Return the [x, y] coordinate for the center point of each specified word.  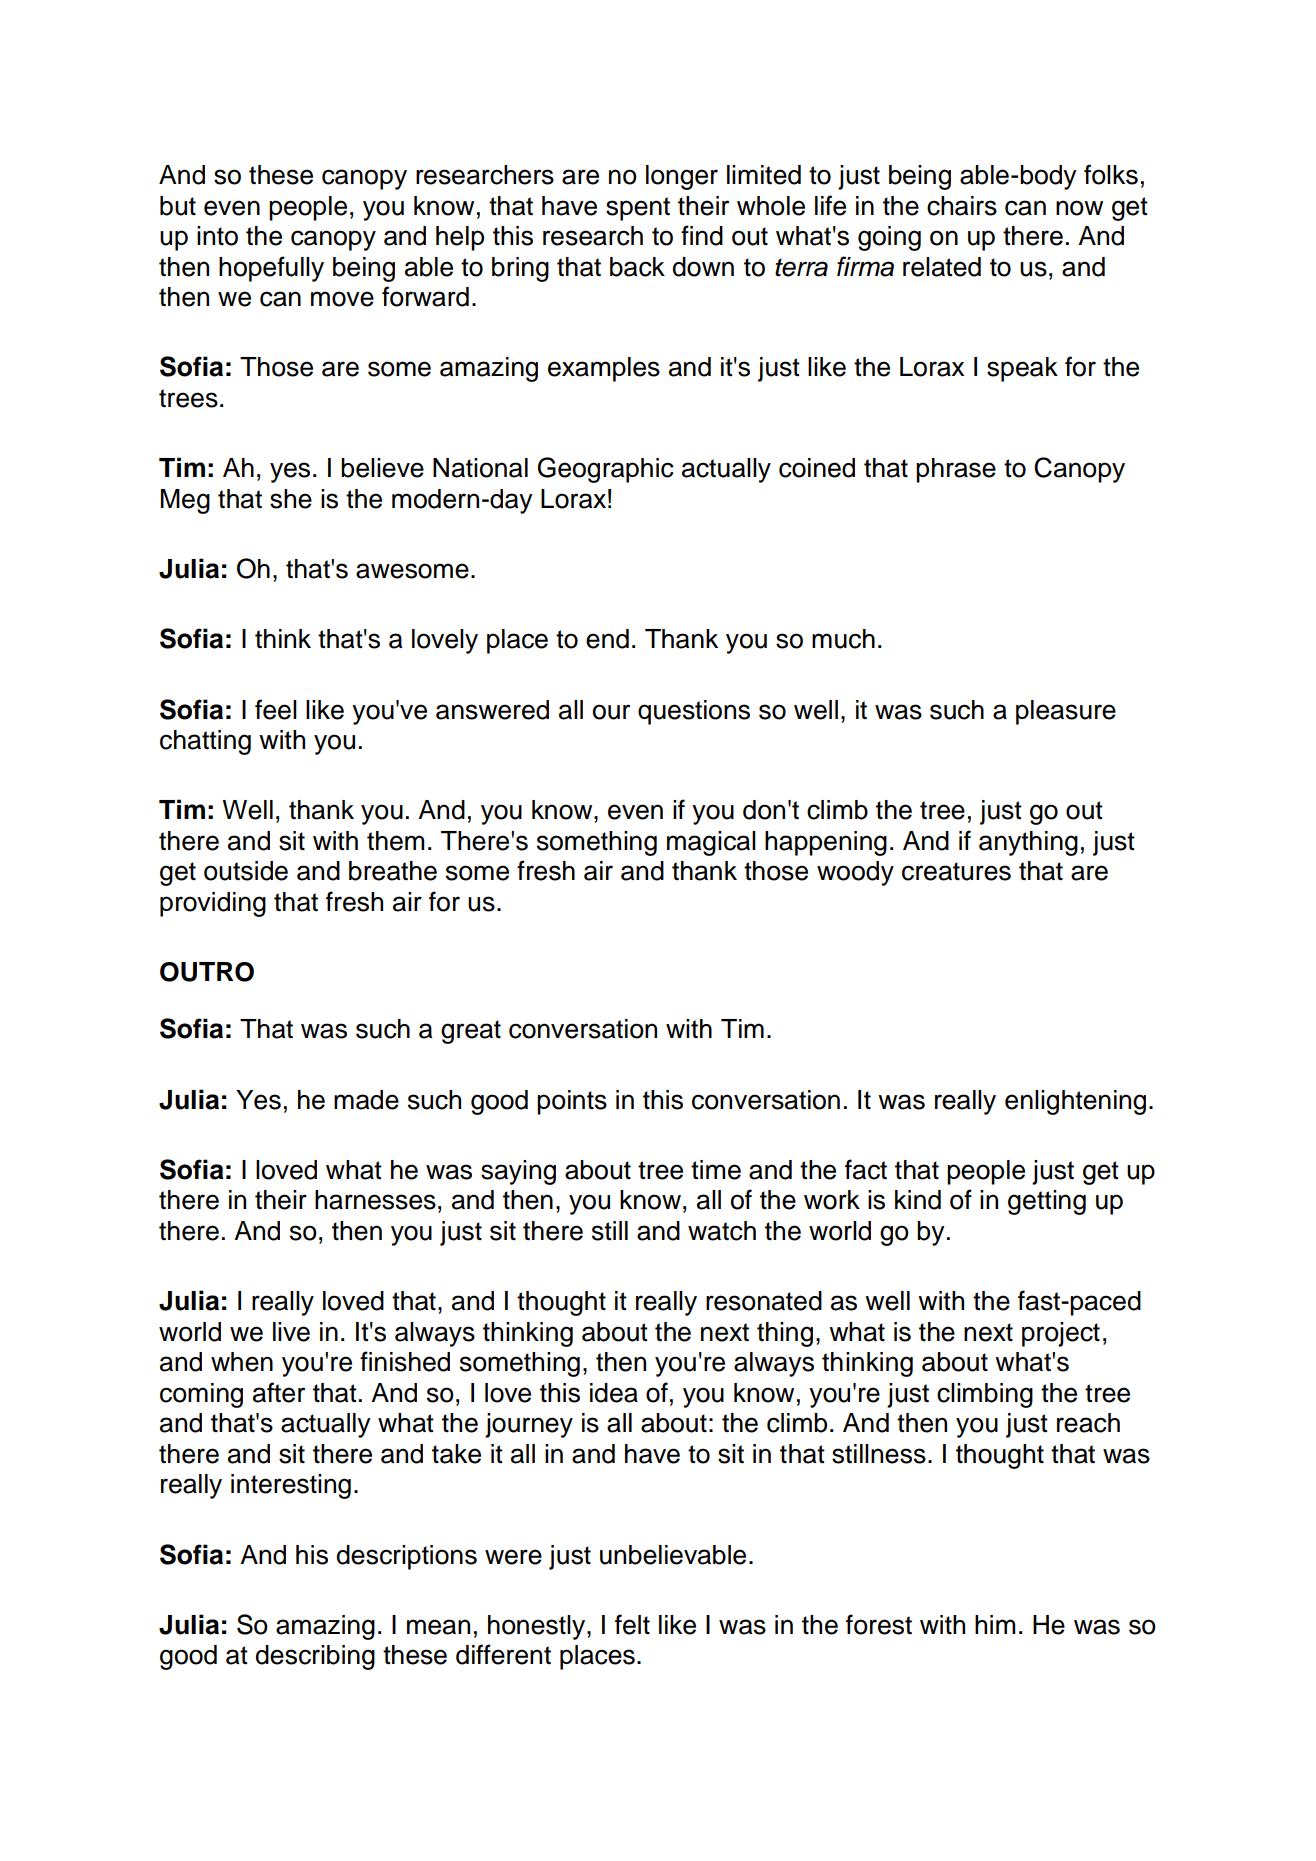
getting [1047, 1202]
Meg [185, 501]
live [291, 1332]
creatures [956, 871]
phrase [956, 470]
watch [722, 1231]
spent [638, 209]
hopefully [271, 269]
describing [315, 1657]
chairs [962, 206]
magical [711, 843]
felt [632, 1624]
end [607, 639]
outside [246, 871]
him [995, 1624]
